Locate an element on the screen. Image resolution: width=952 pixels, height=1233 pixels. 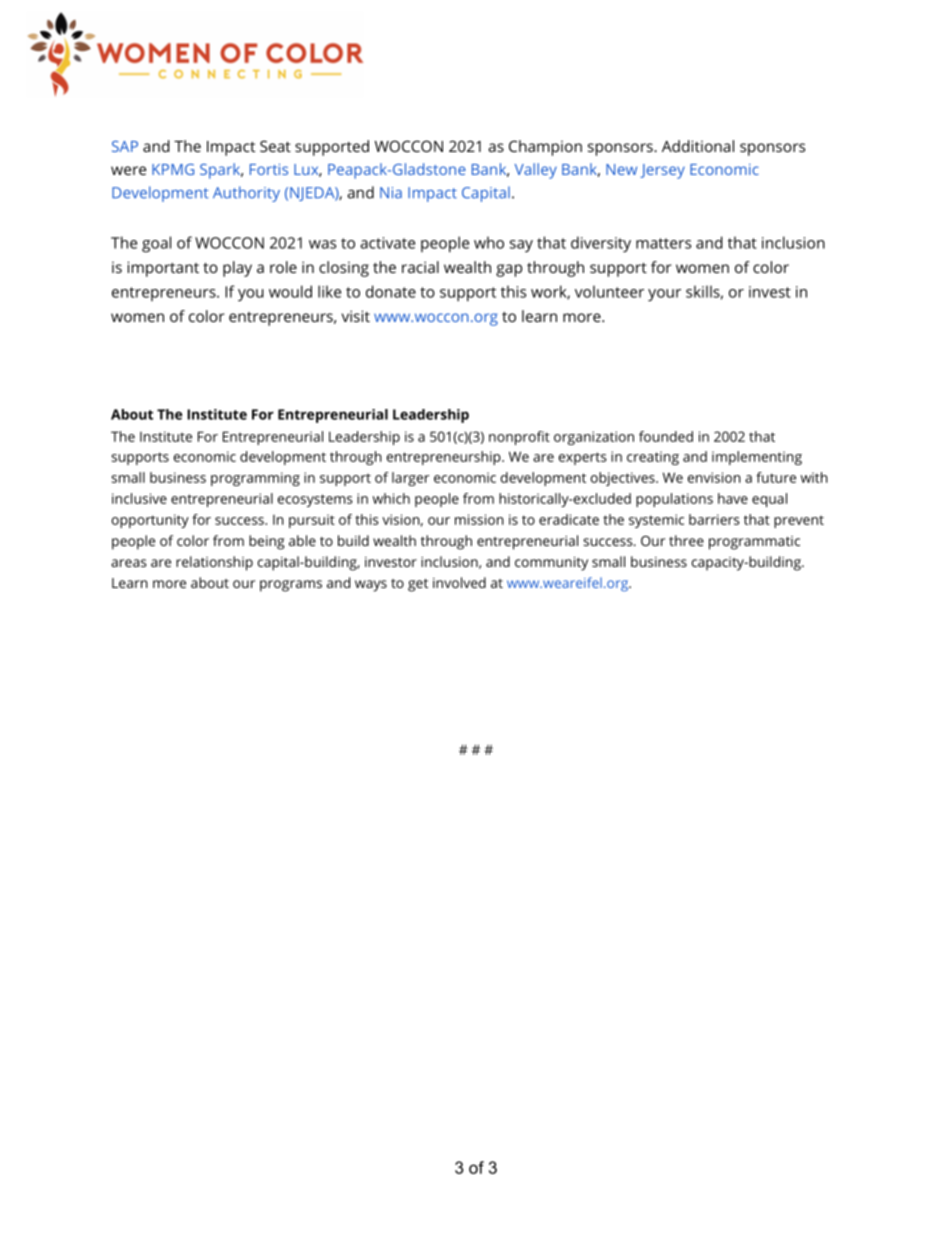
relationship is located at coordinates (214, 563).
